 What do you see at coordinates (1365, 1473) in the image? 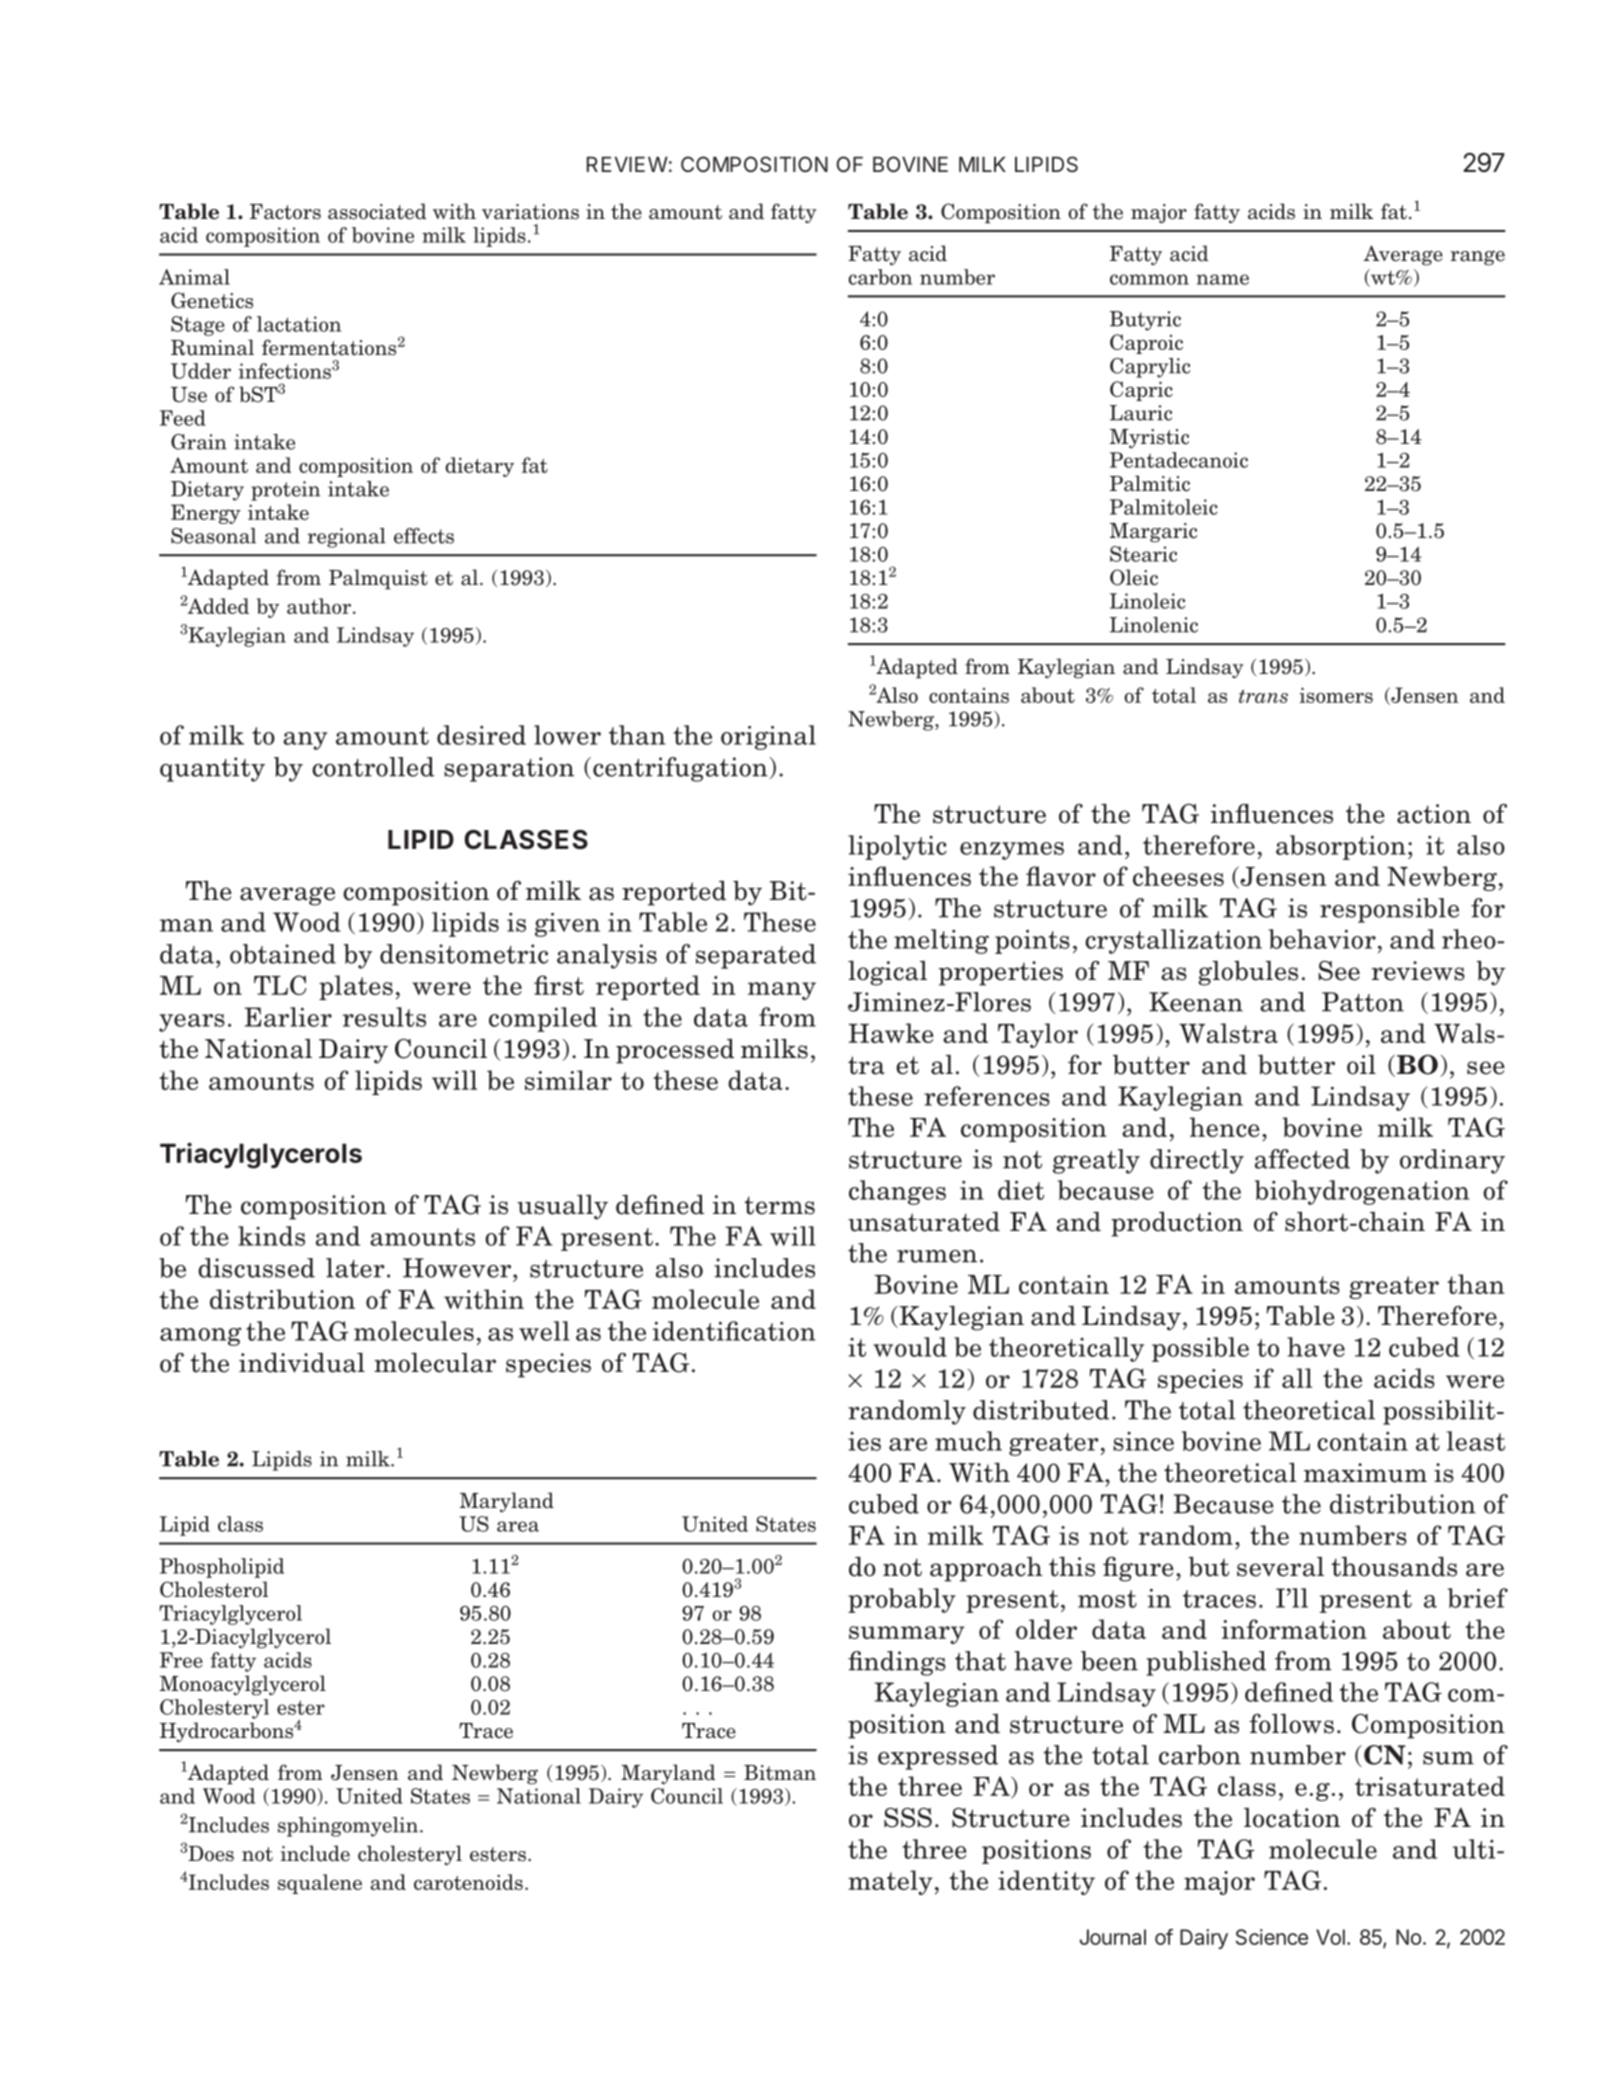
I see `maximum` at bounding box center [1365, 1473].
